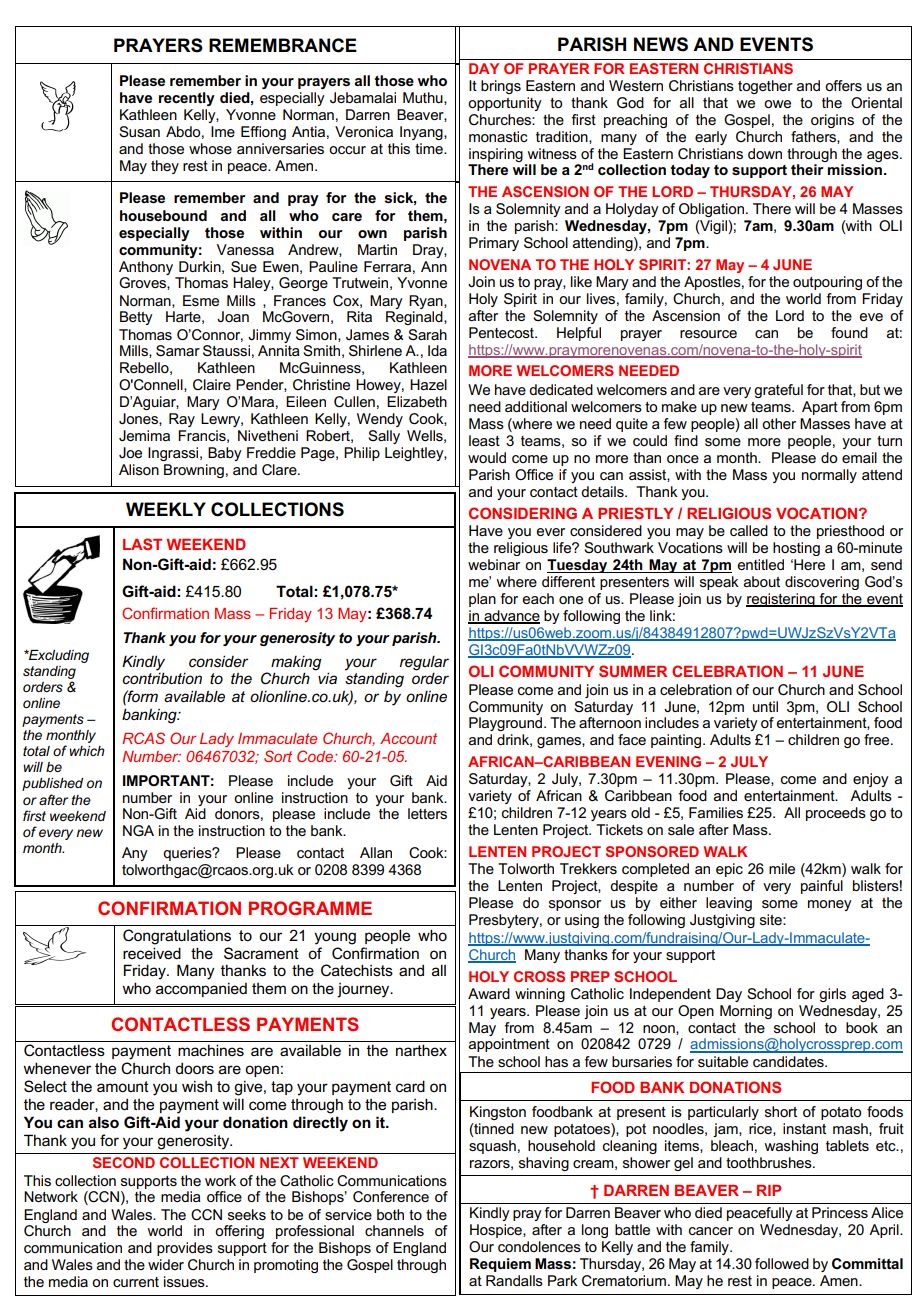 Image resolution: width=924 pixels, height=1308 pixels. What do you see at coordinates (162, 678) in the document?
I see `contribution` at bounding box center [162, 678].
